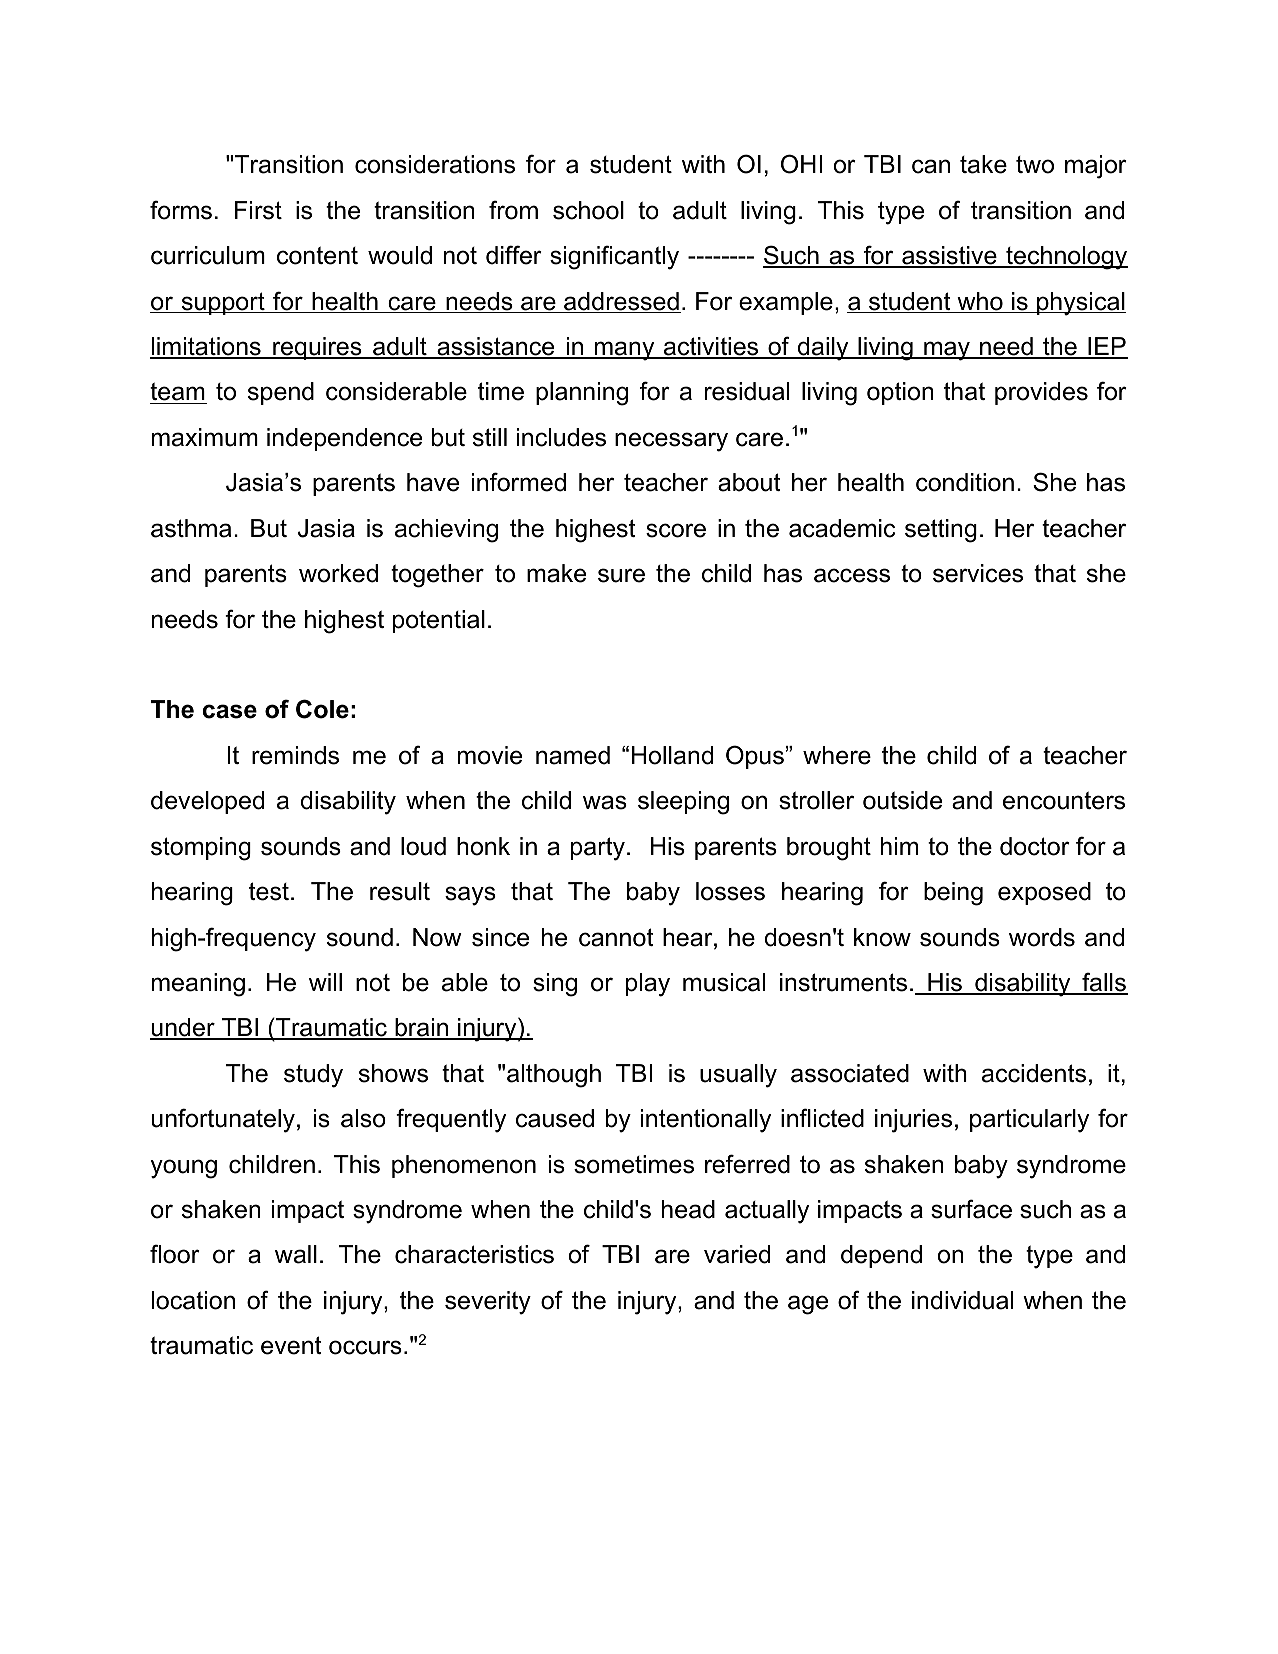  I want to click on will, so click(325, 982).
